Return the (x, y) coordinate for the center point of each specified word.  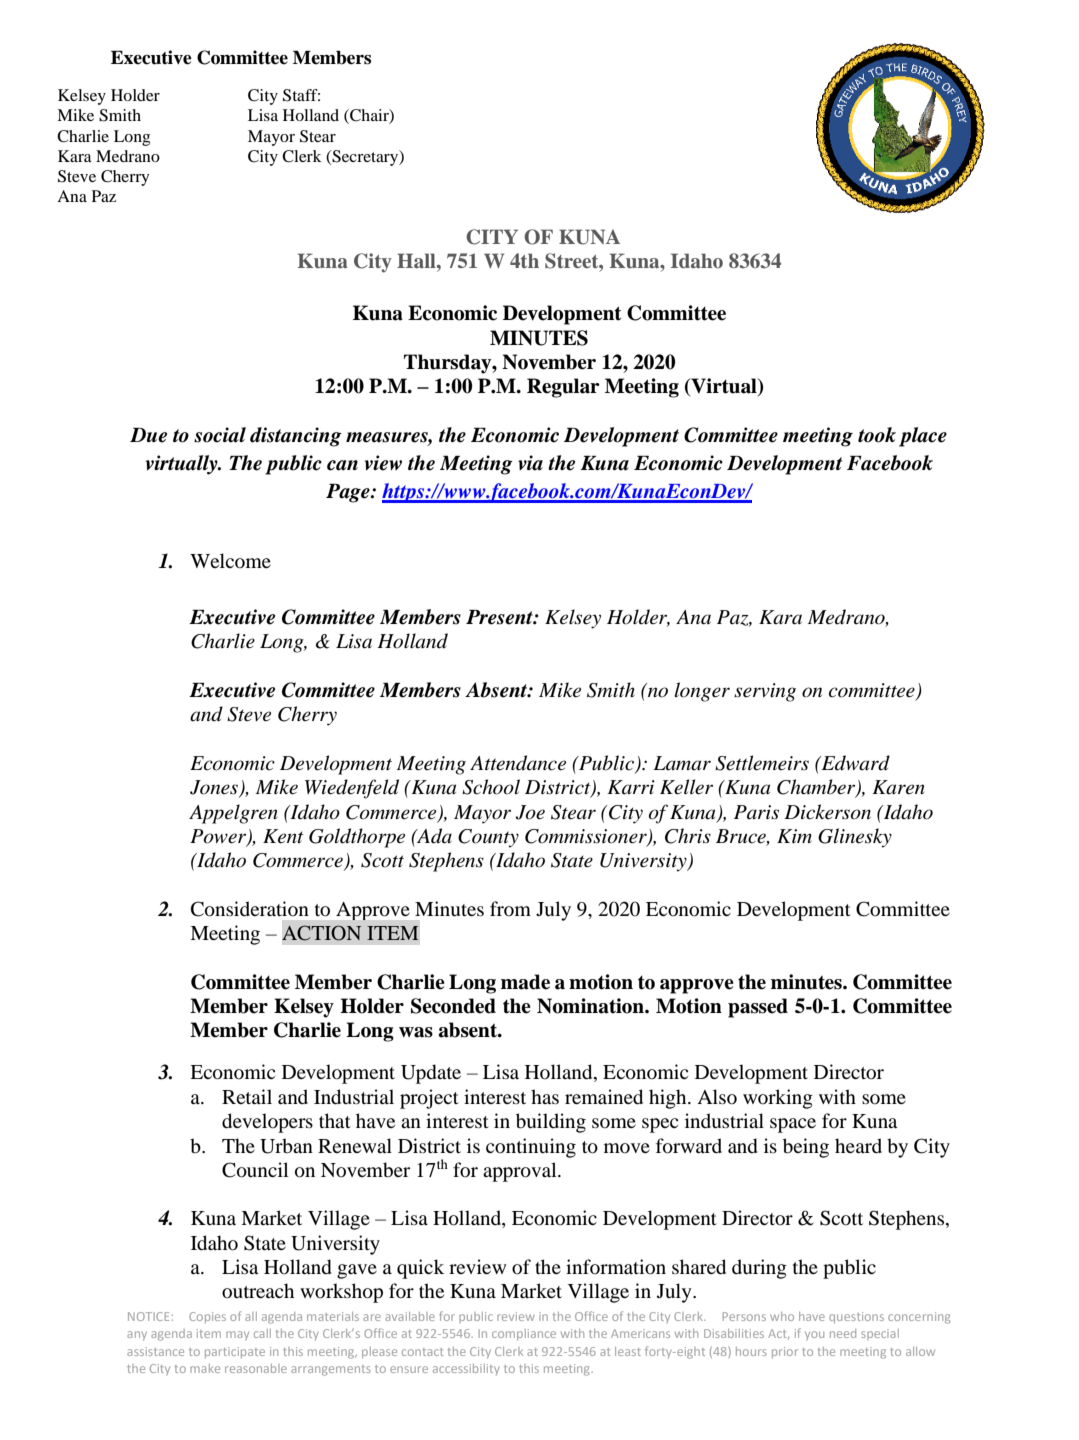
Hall (417, 260)
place (923, 437)
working (778, 1099)
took (877, 435)
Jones (215, 788)
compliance (524, 1334)
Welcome (230, 561)
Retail (247, 1096)
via (530, 463)
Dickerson (827, 812)
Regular (563, 388)
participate (235, 1352)
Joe (530, 812)
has (545, 1096)
